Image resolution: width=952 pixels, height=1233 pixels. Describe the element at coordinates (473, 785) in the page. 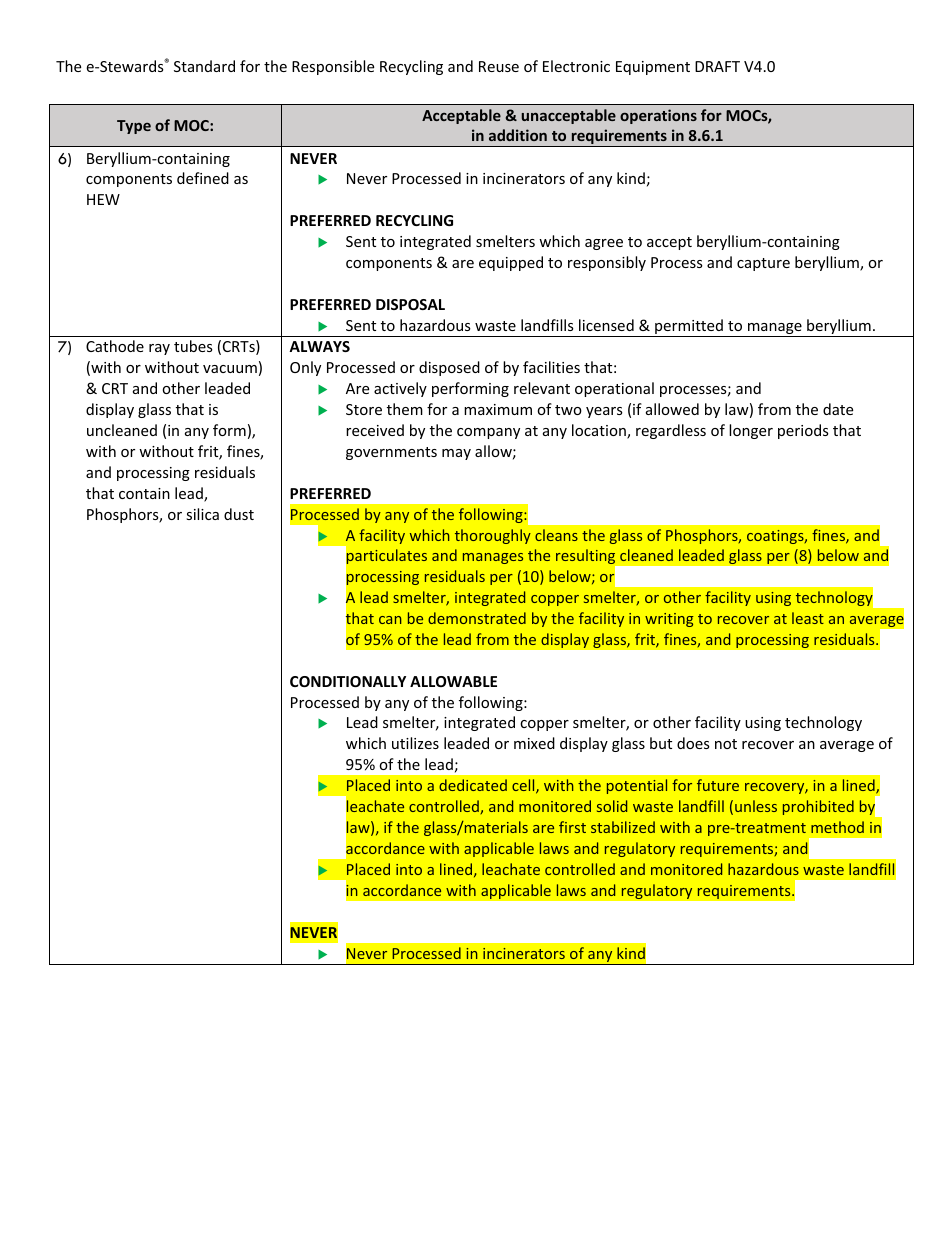

I see `dedicated` at that location.
